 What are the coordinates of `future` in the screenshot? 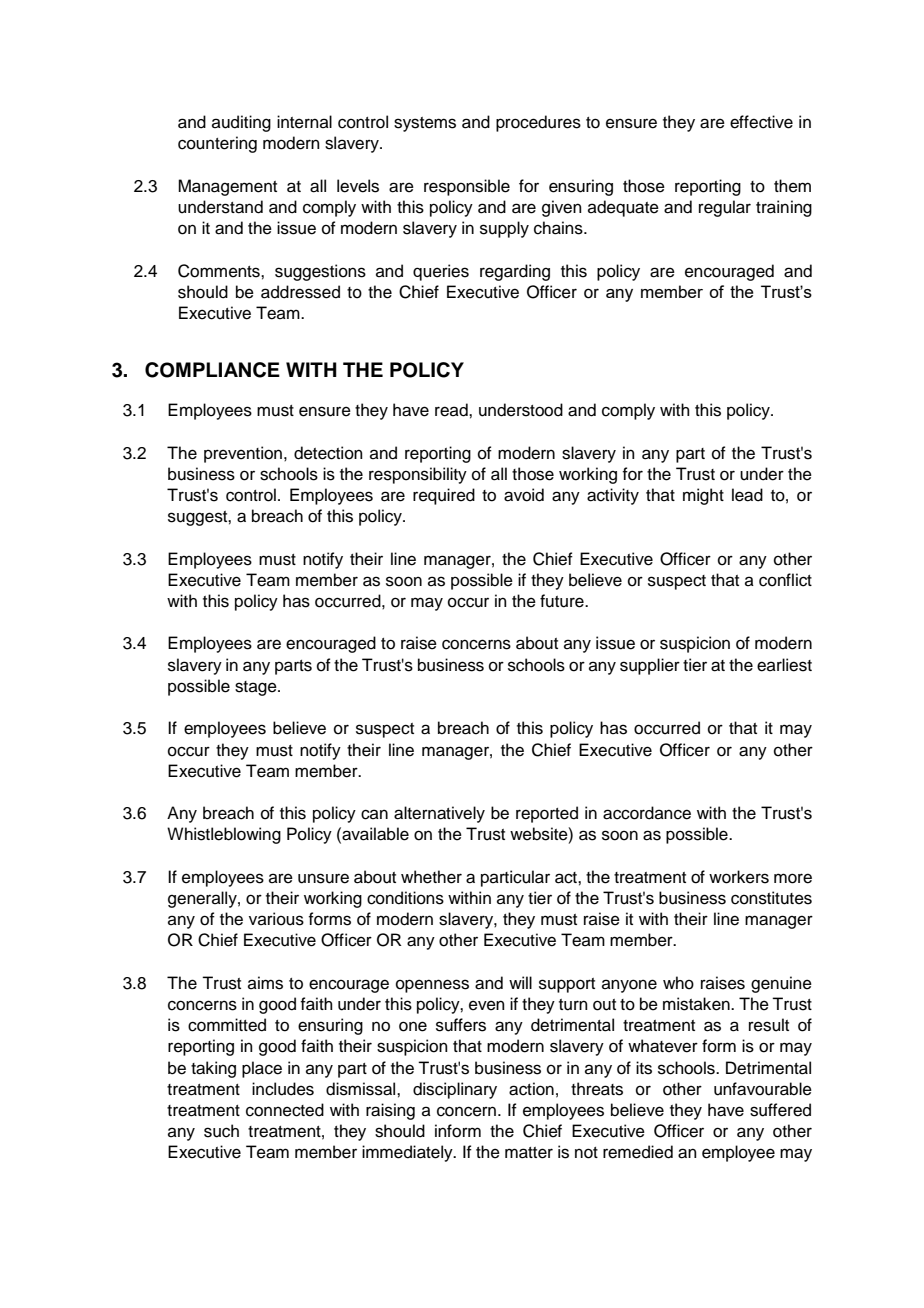 It's located at (563, 601).
